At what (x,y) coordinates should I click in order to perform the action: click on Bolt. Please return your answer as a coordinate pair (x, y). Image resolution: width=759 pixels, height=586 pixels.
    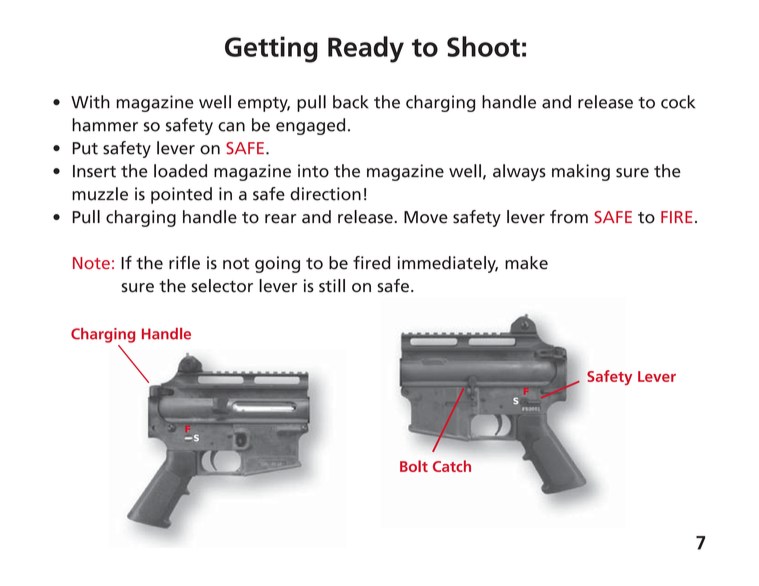
    Looking at the image, I should click on (414, 466).
